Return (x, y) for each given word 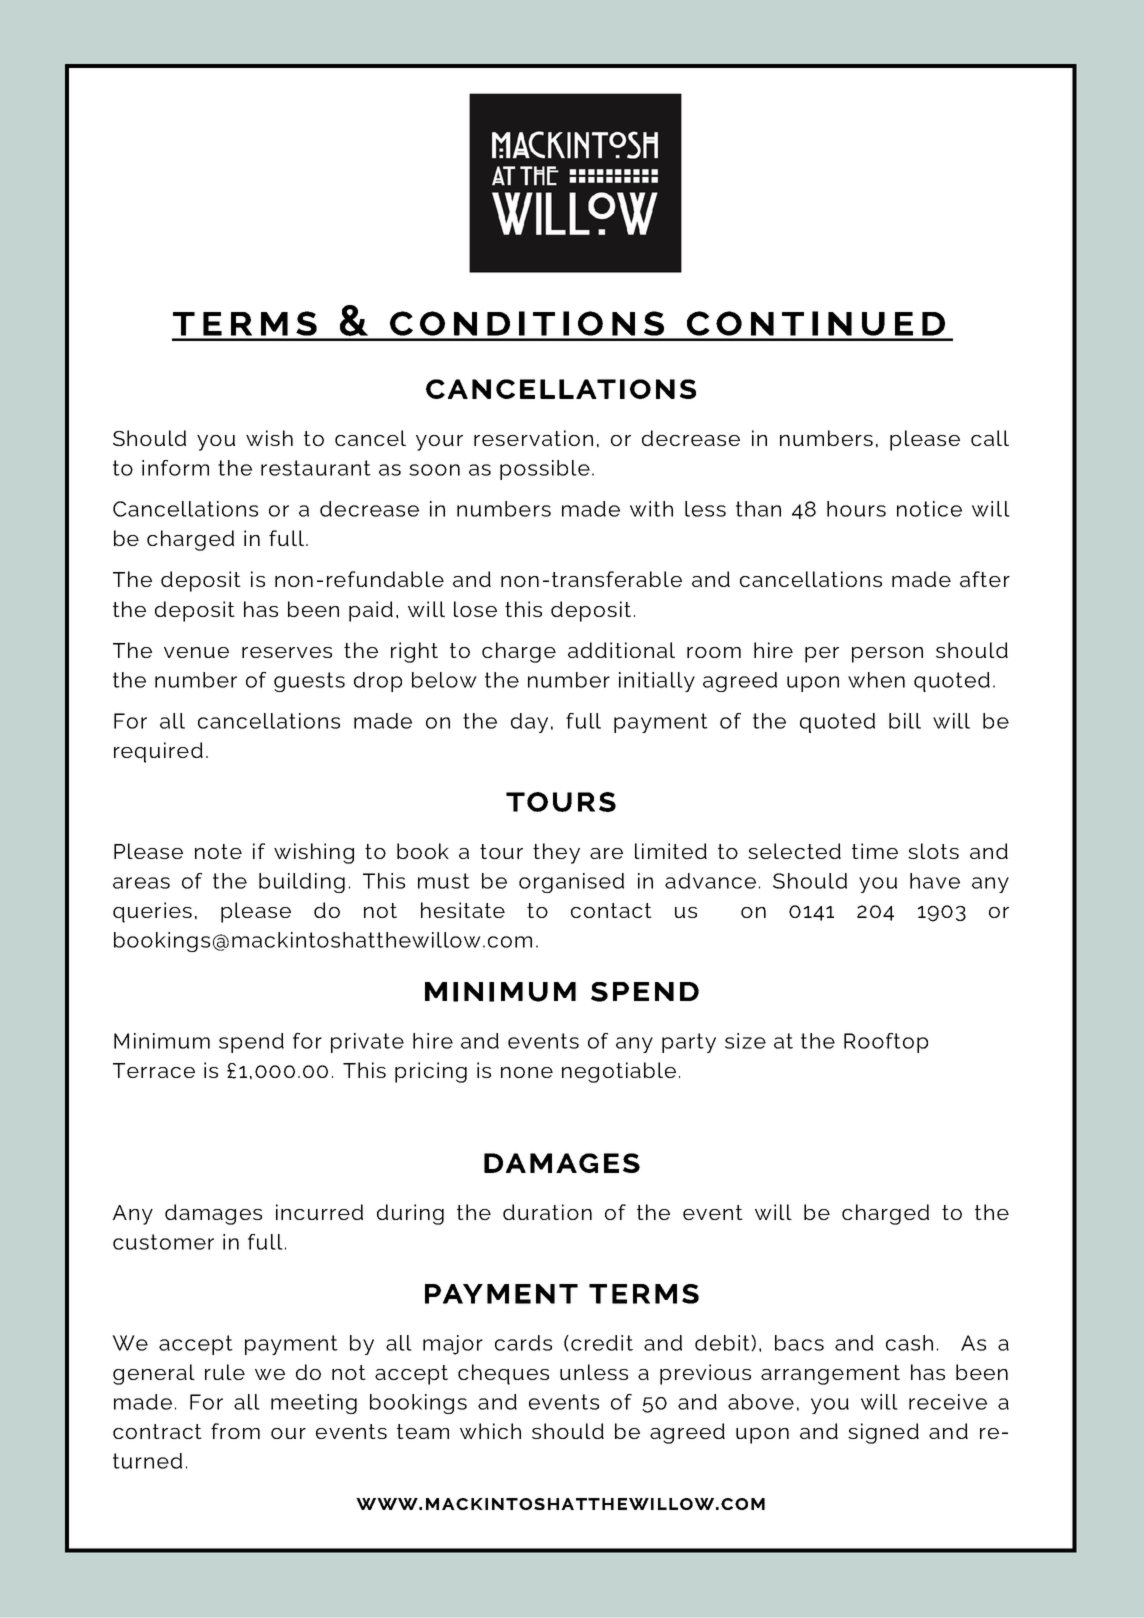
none (527, 1072)
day (529, 723)
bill (905, 721)
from (235, 1431)
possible (545, 470)
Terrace (154, 1070)
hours (856, 509)
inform (175, 468)
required (158, 752)
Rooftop (886, 1043)
